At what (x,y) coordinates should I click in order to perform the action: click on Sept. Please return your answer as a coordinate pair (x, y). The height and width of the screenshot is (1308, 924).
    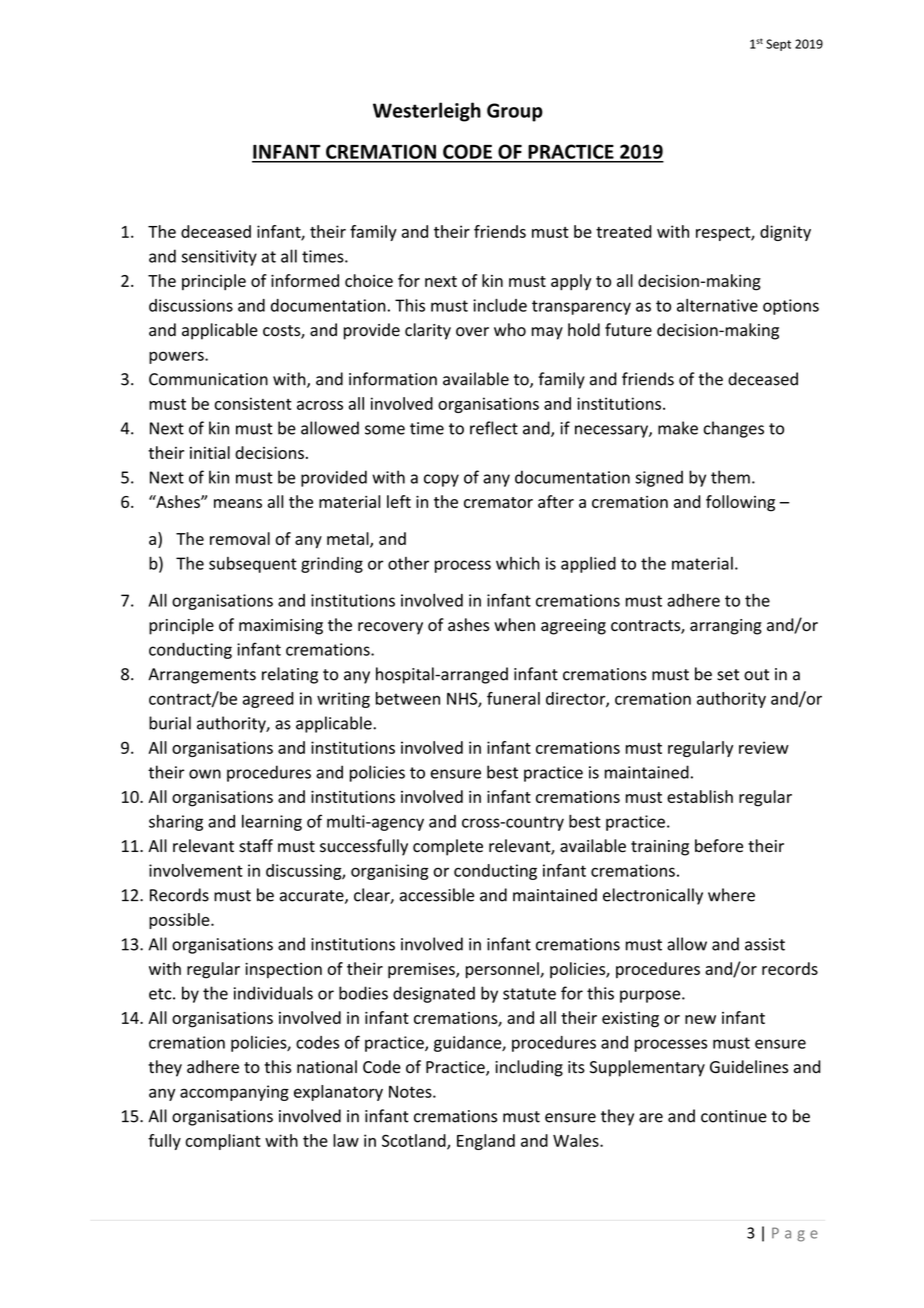
    Looking at the image, I should click on (778, 45).
